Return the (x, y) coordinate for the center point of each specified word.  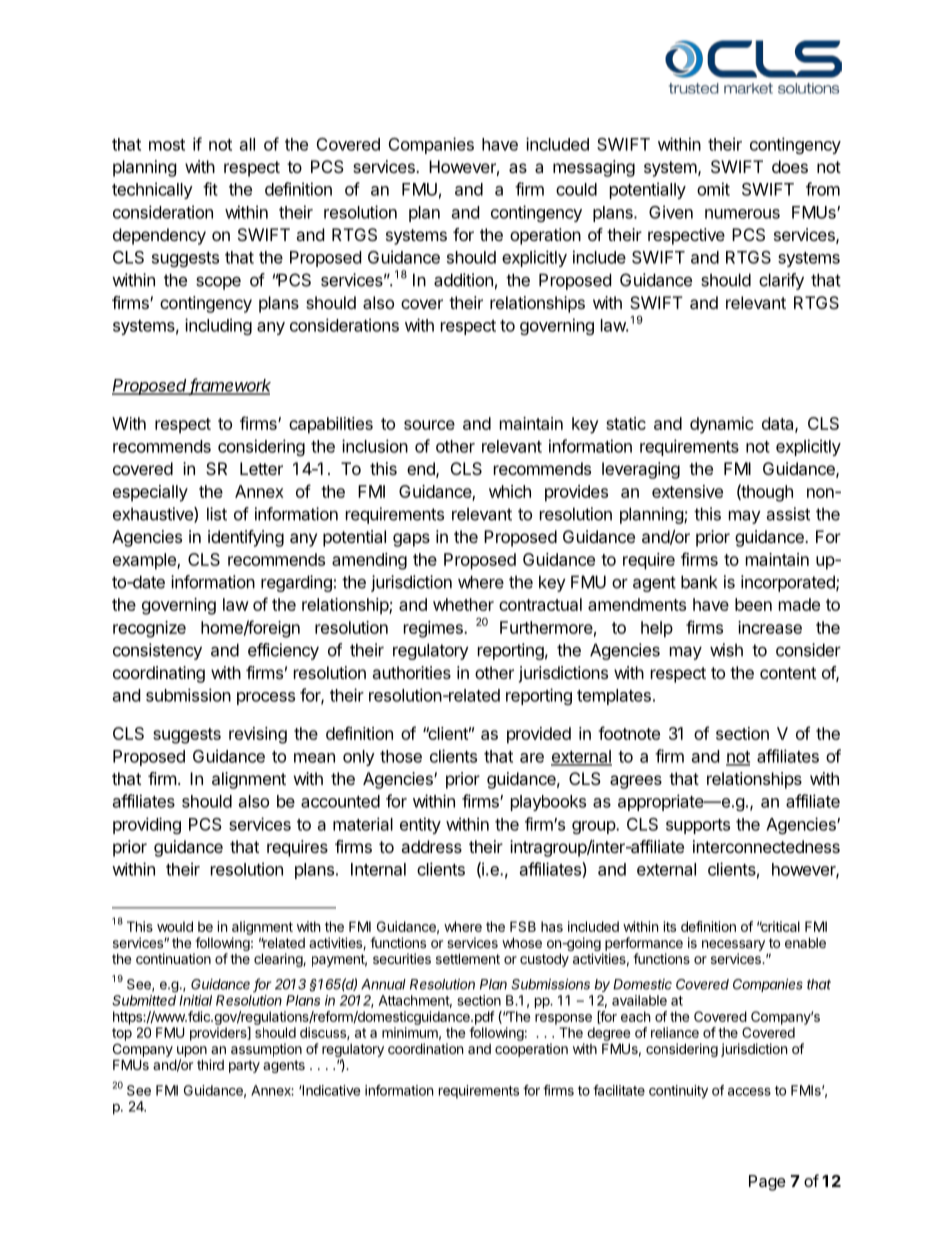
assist (788, 514)
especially (150, 493)
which (510, 491)
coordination (425, 1048)
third (210, 1064)
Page (767, 1183)
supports (698, 826)
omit (713, 189)
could (576, 189)
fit (210, 189)
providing (147, 825)
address (431, 846)
